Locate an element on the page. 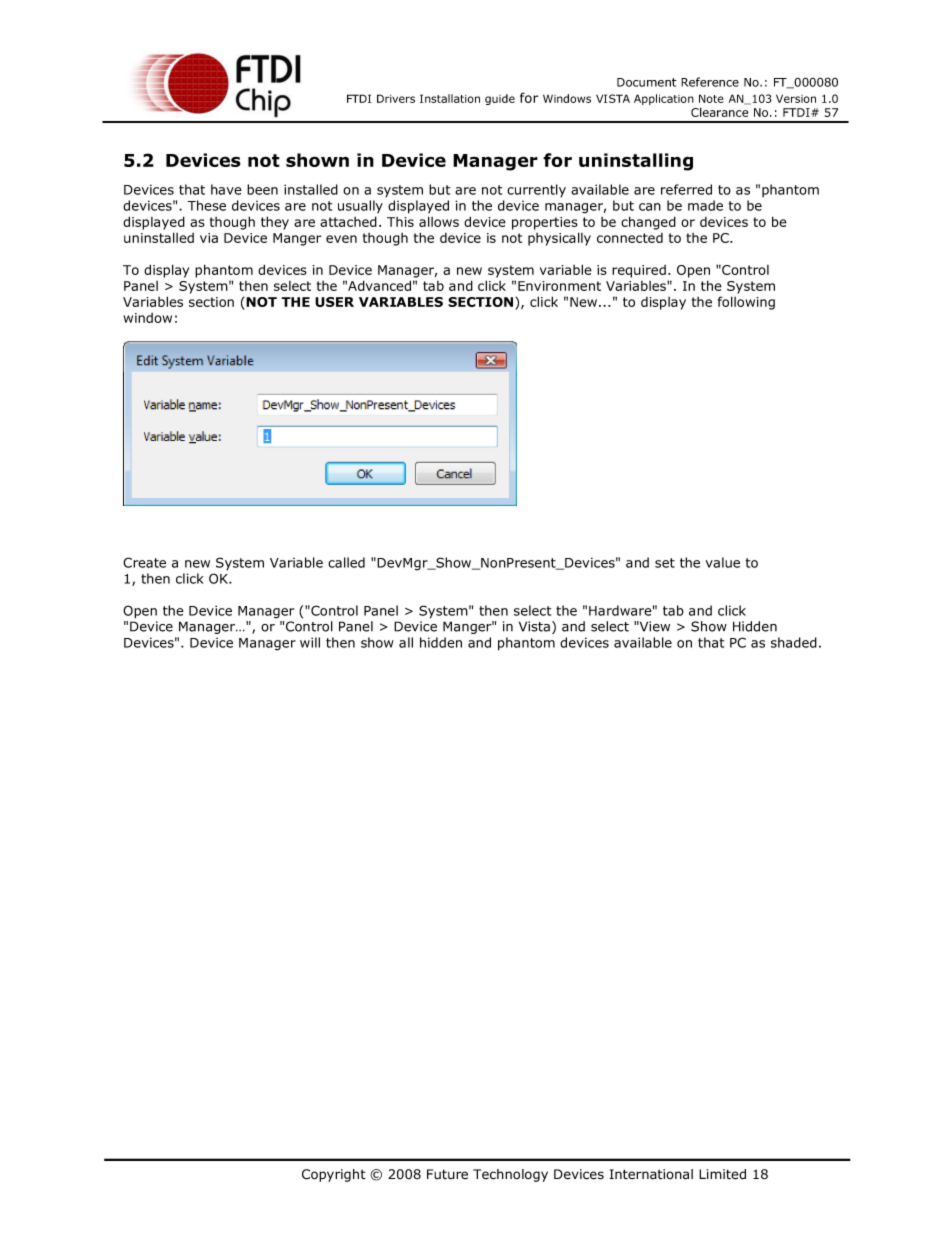 Image resolution: width=952 pixels, height=1233 pixels. have is located at coordinates (226, 189).
